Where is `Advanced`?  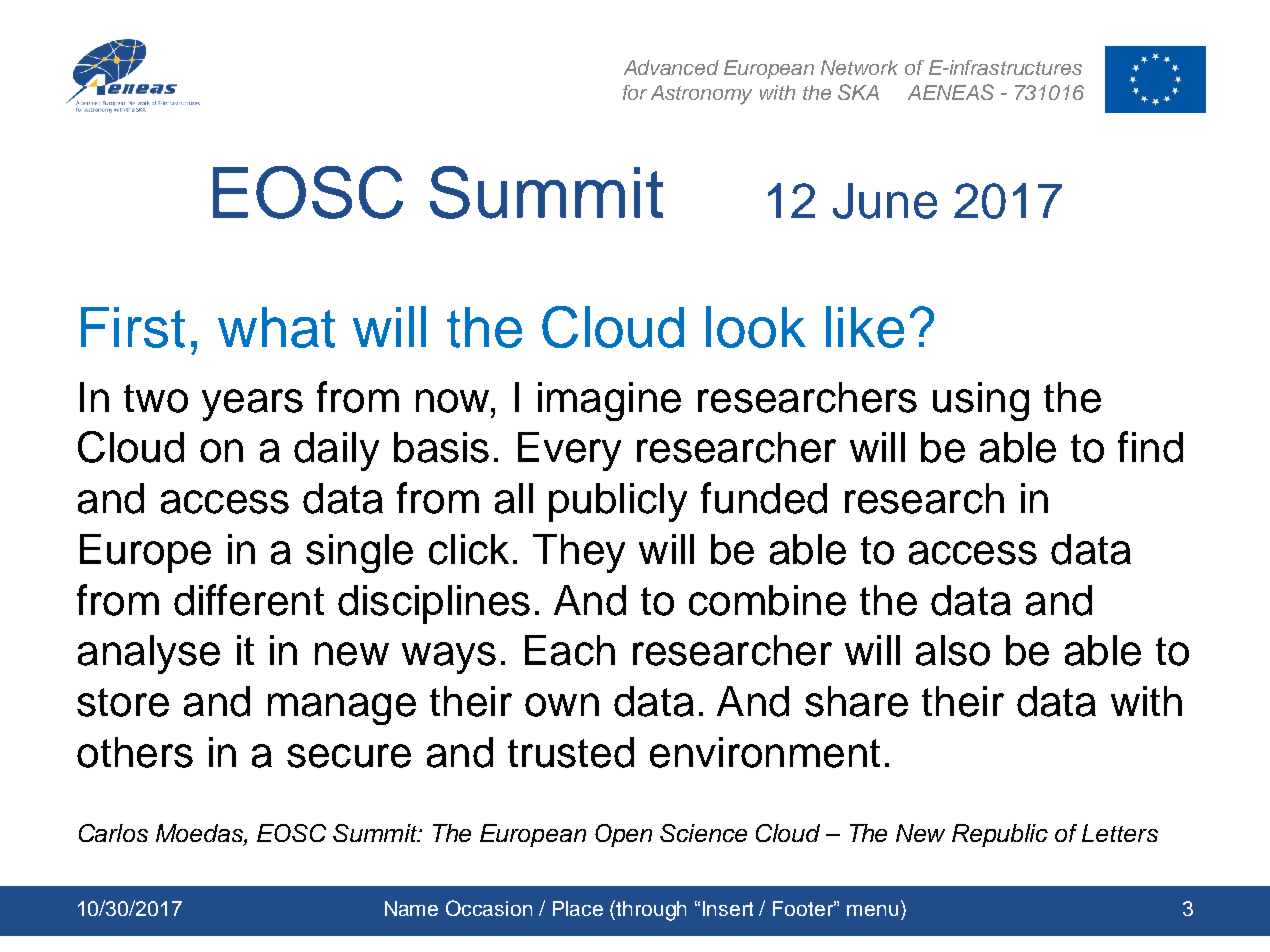
Advanced is located at coordinates (671, 67).
